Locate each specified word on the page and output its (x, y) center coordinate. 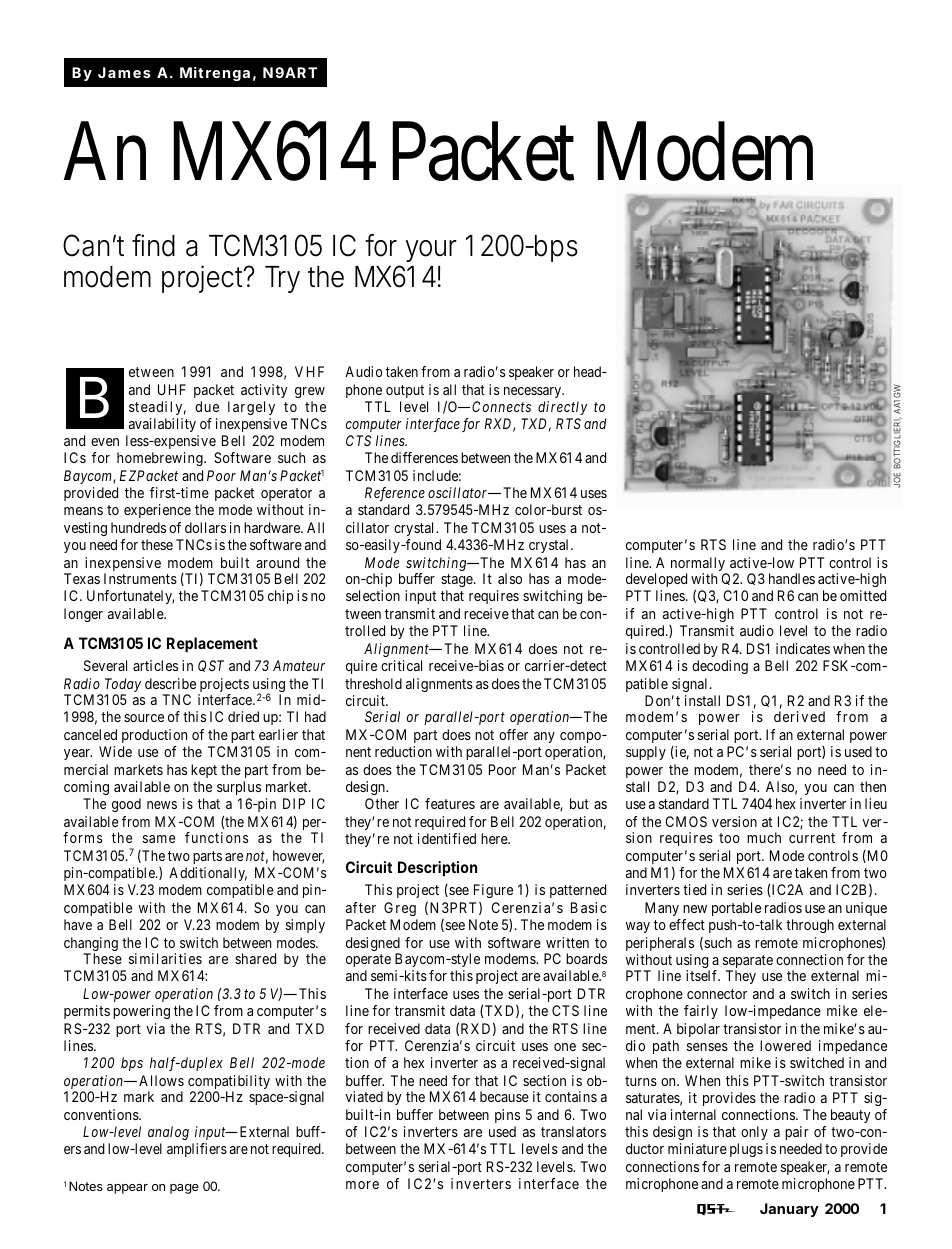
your (431, 251)
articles (155, 665)
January (789, 1210)
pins (507, 1116)
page (184, 1189)
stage (458, 582)
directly (563, 408)
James (124, 72)
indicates (803, 648)
